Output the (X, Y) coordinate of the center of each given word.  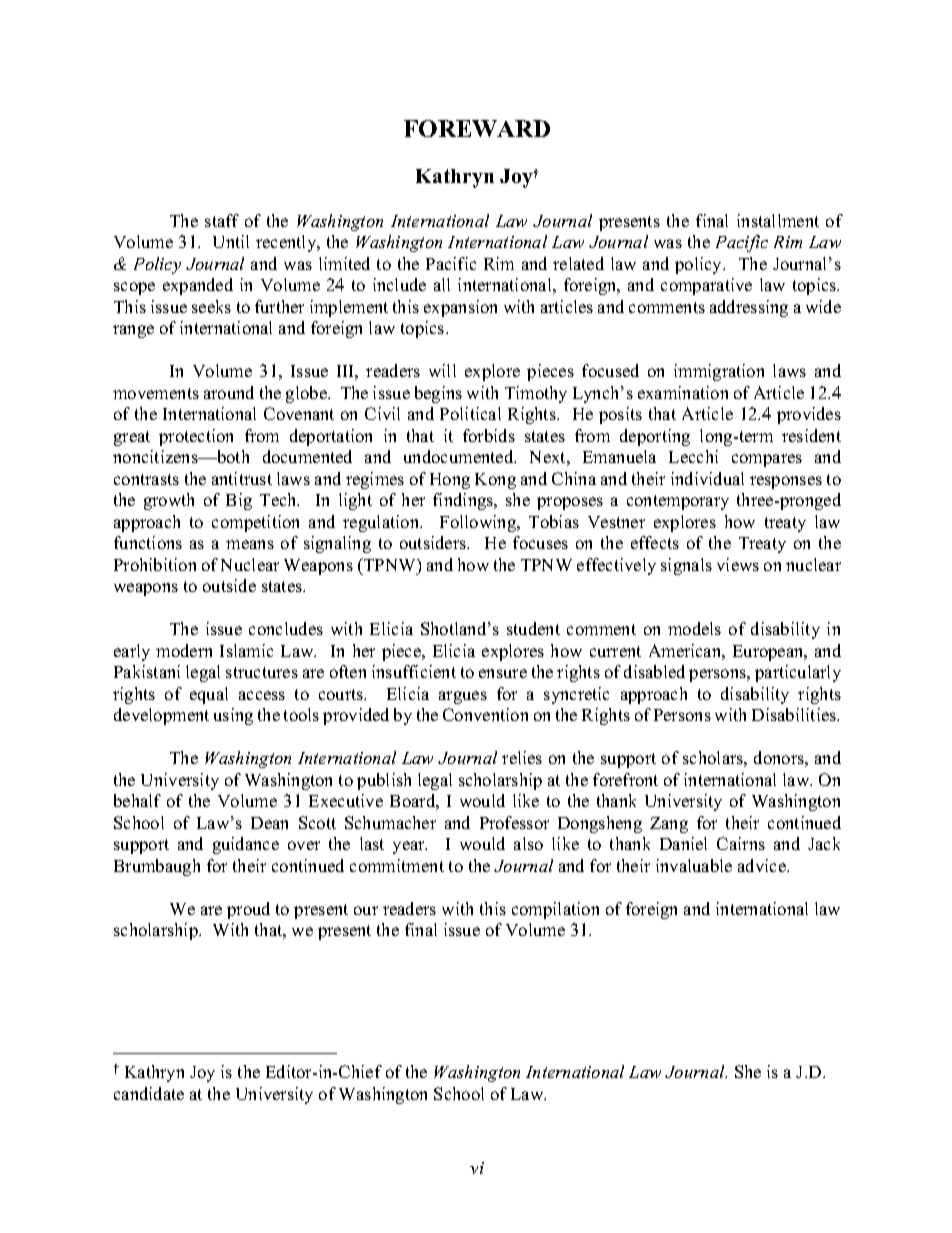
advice (763, 865)
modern (184, 650)
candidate (149, 1093)
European (769, 653)
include (399, 284)
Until (231, 241)
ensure (503, 673)
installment (778, 220)
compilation (555, 910)
